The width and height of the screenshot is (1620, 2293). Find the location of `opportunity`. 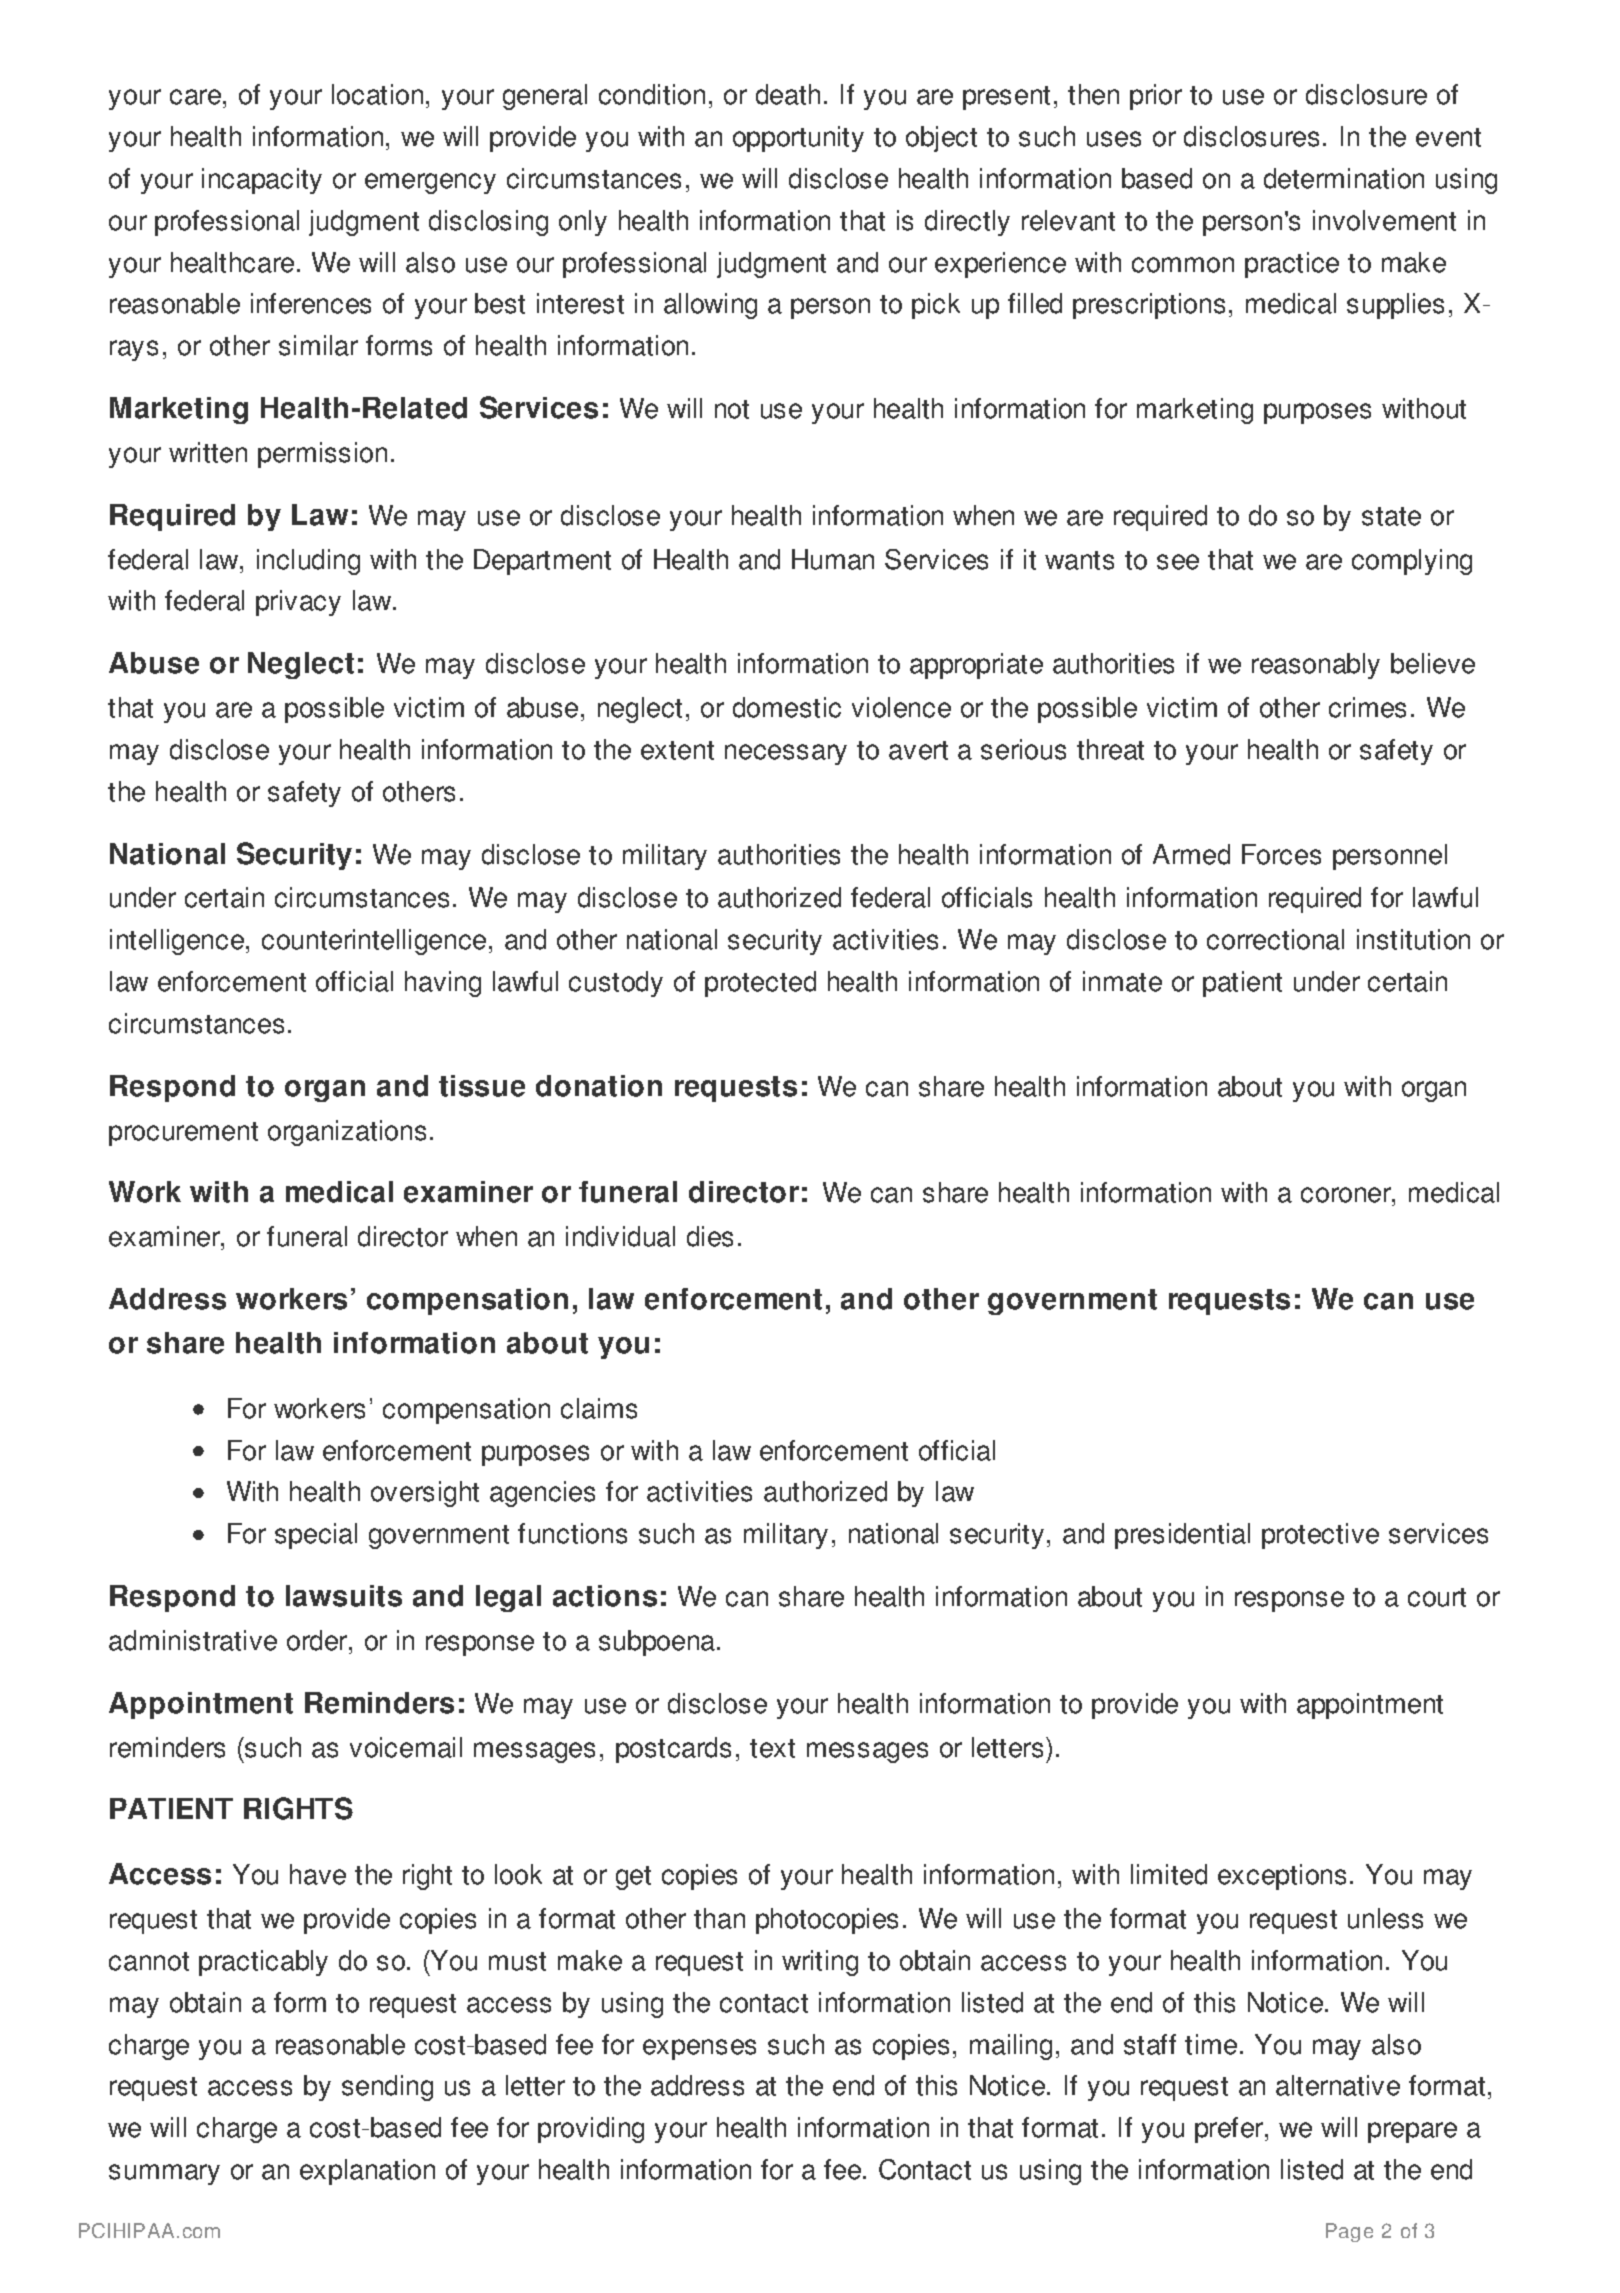

opportunity is located at coordinates (798, 139).
